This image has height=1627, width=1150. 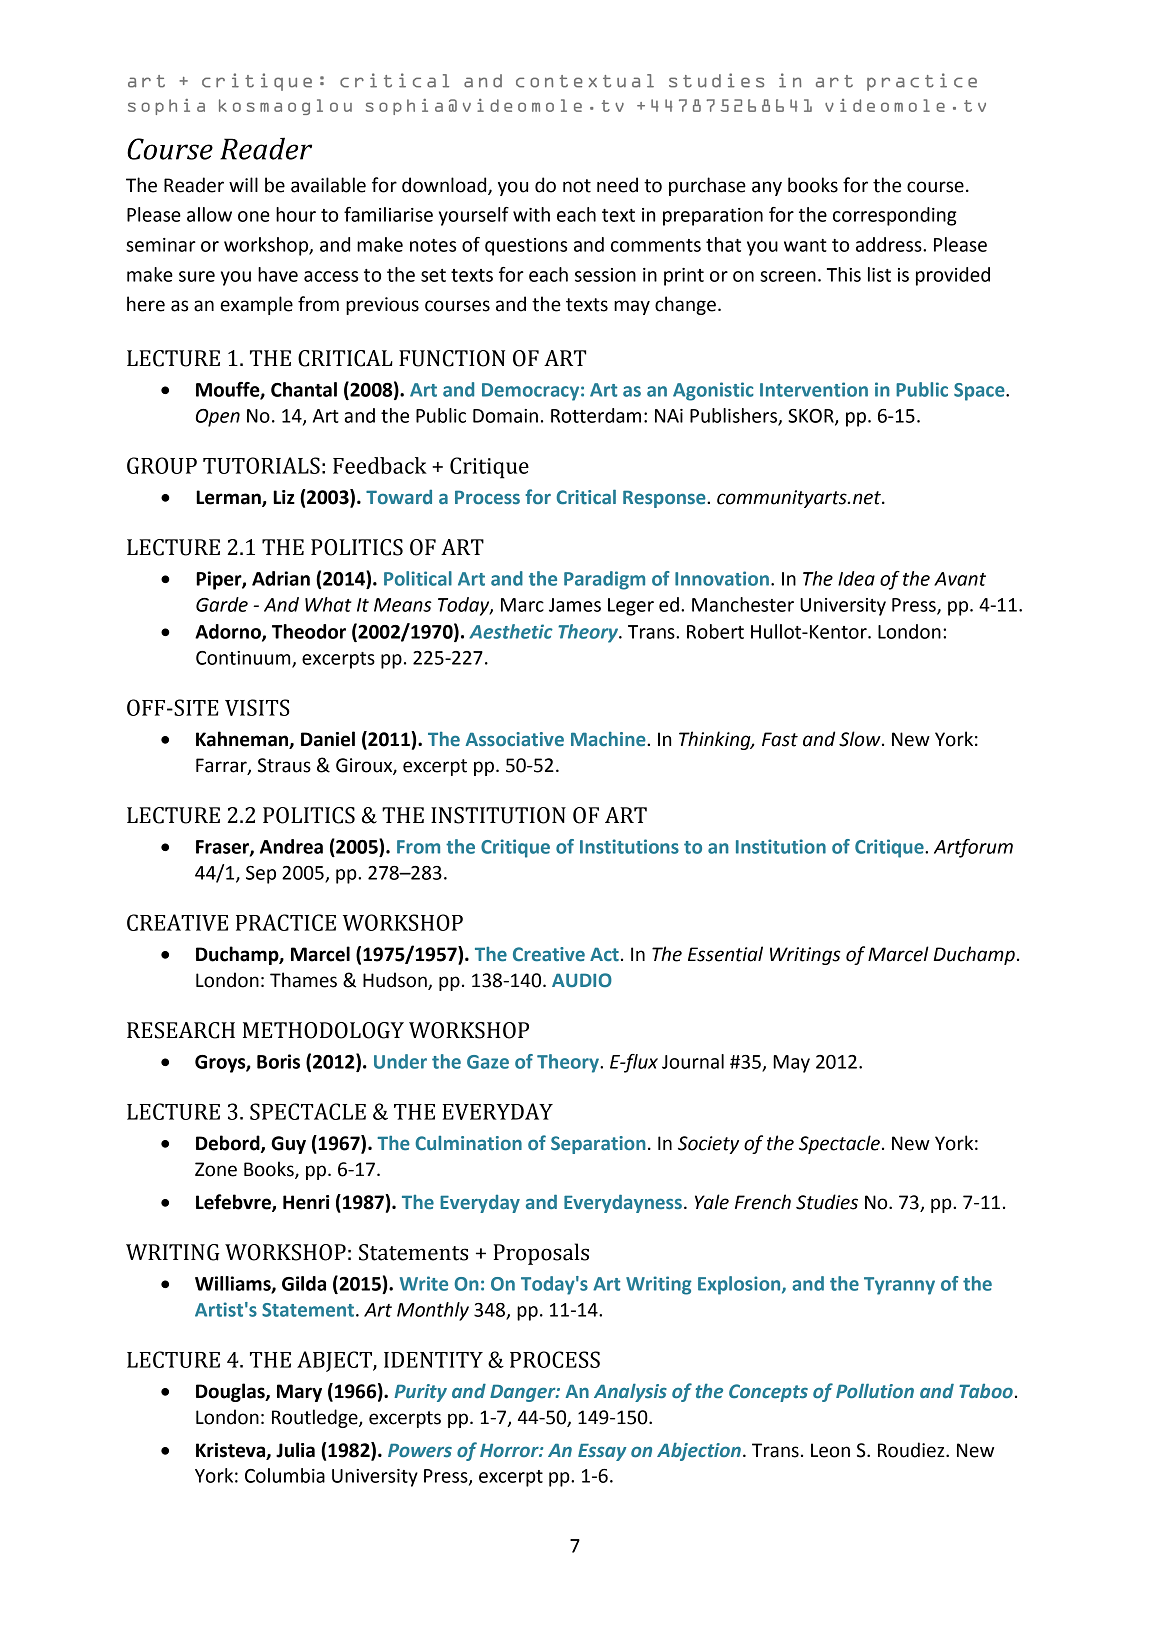 I want to click on Julia, so click(x=295, y=1450).
